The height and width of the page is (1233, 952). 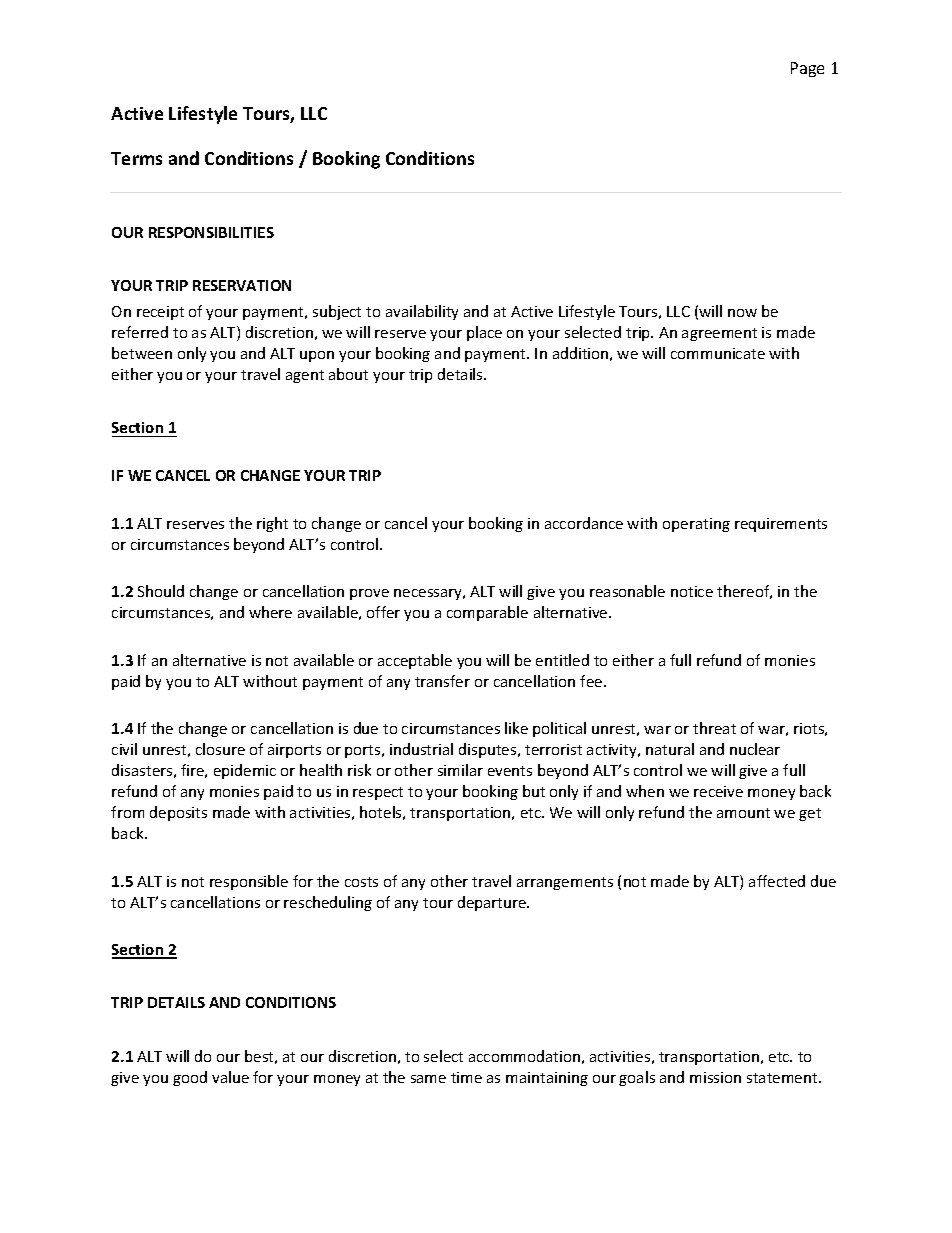 What do you see at coordinates (422, 312) in the page?
I see `availability` at bounding box center [422, 312].
